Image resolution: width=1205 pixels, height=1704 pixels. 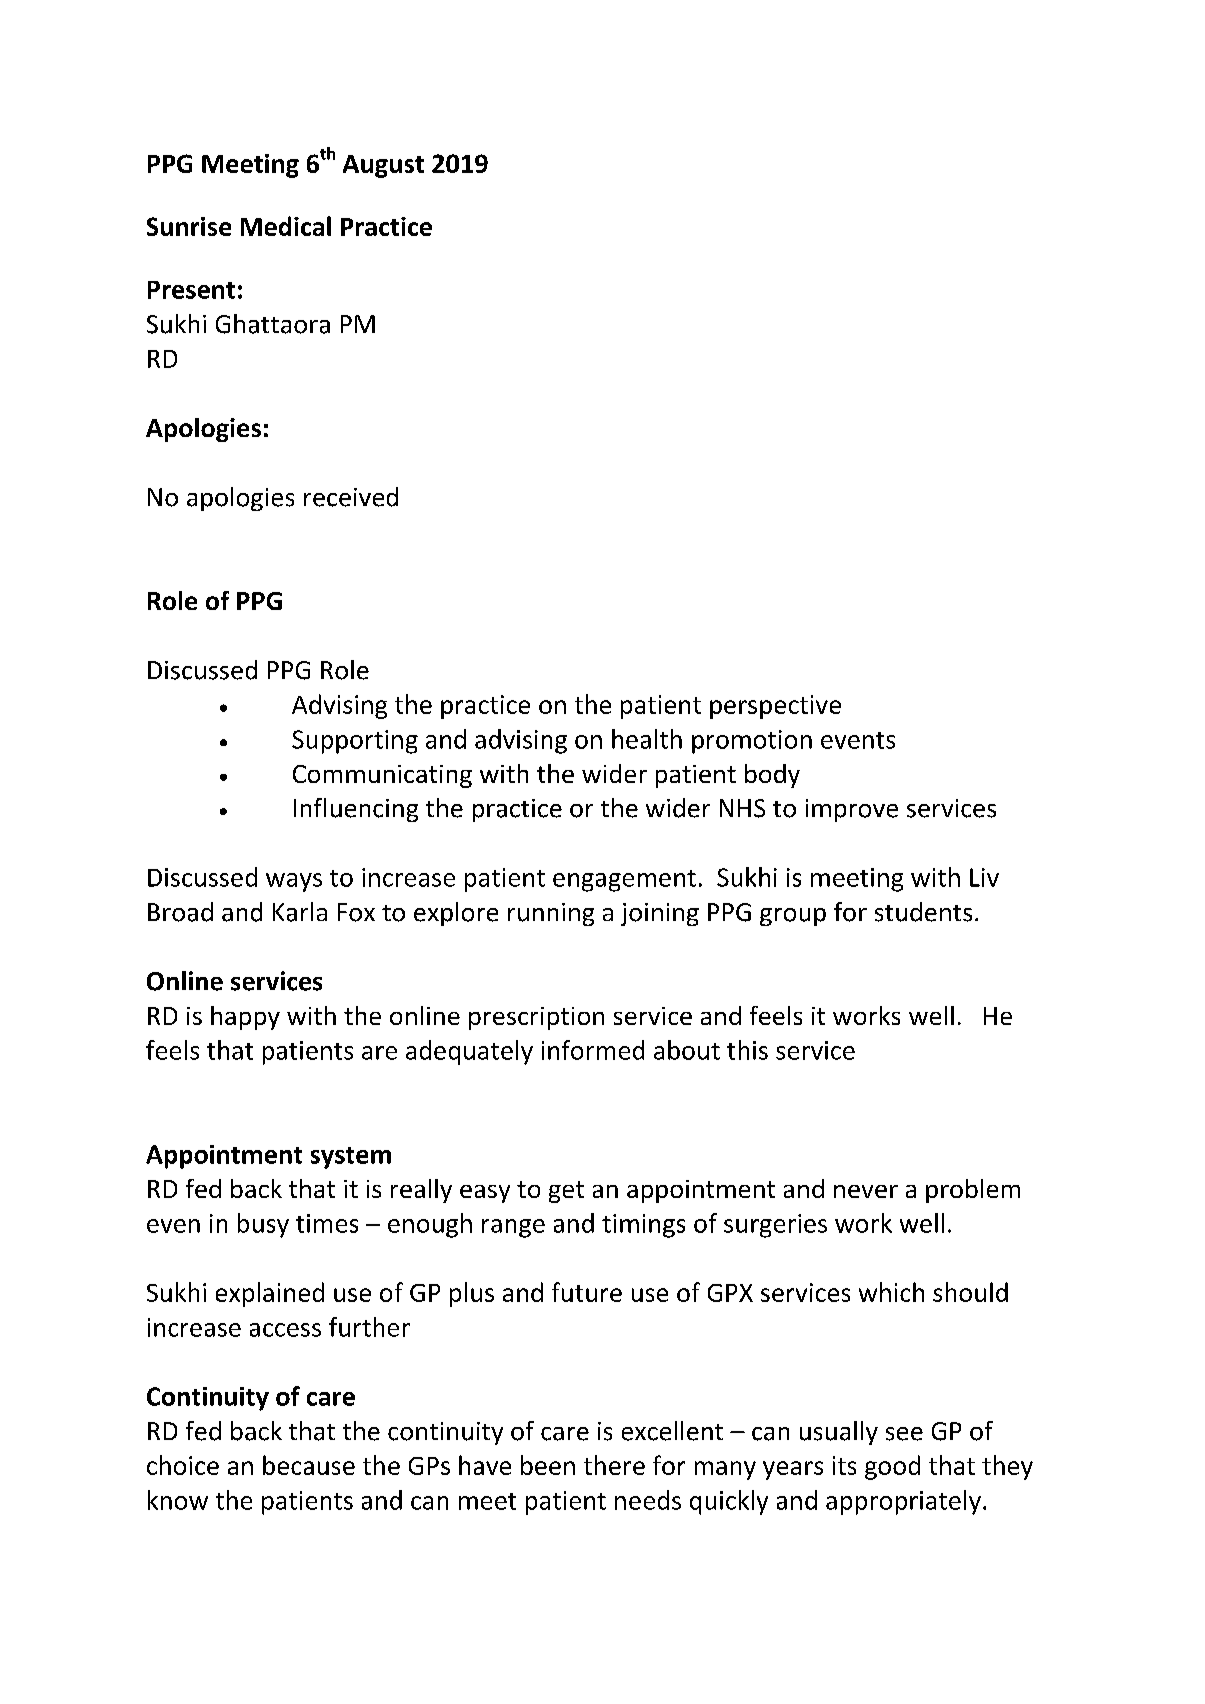 I want to click on Medical, so click(x=286, y=226).
